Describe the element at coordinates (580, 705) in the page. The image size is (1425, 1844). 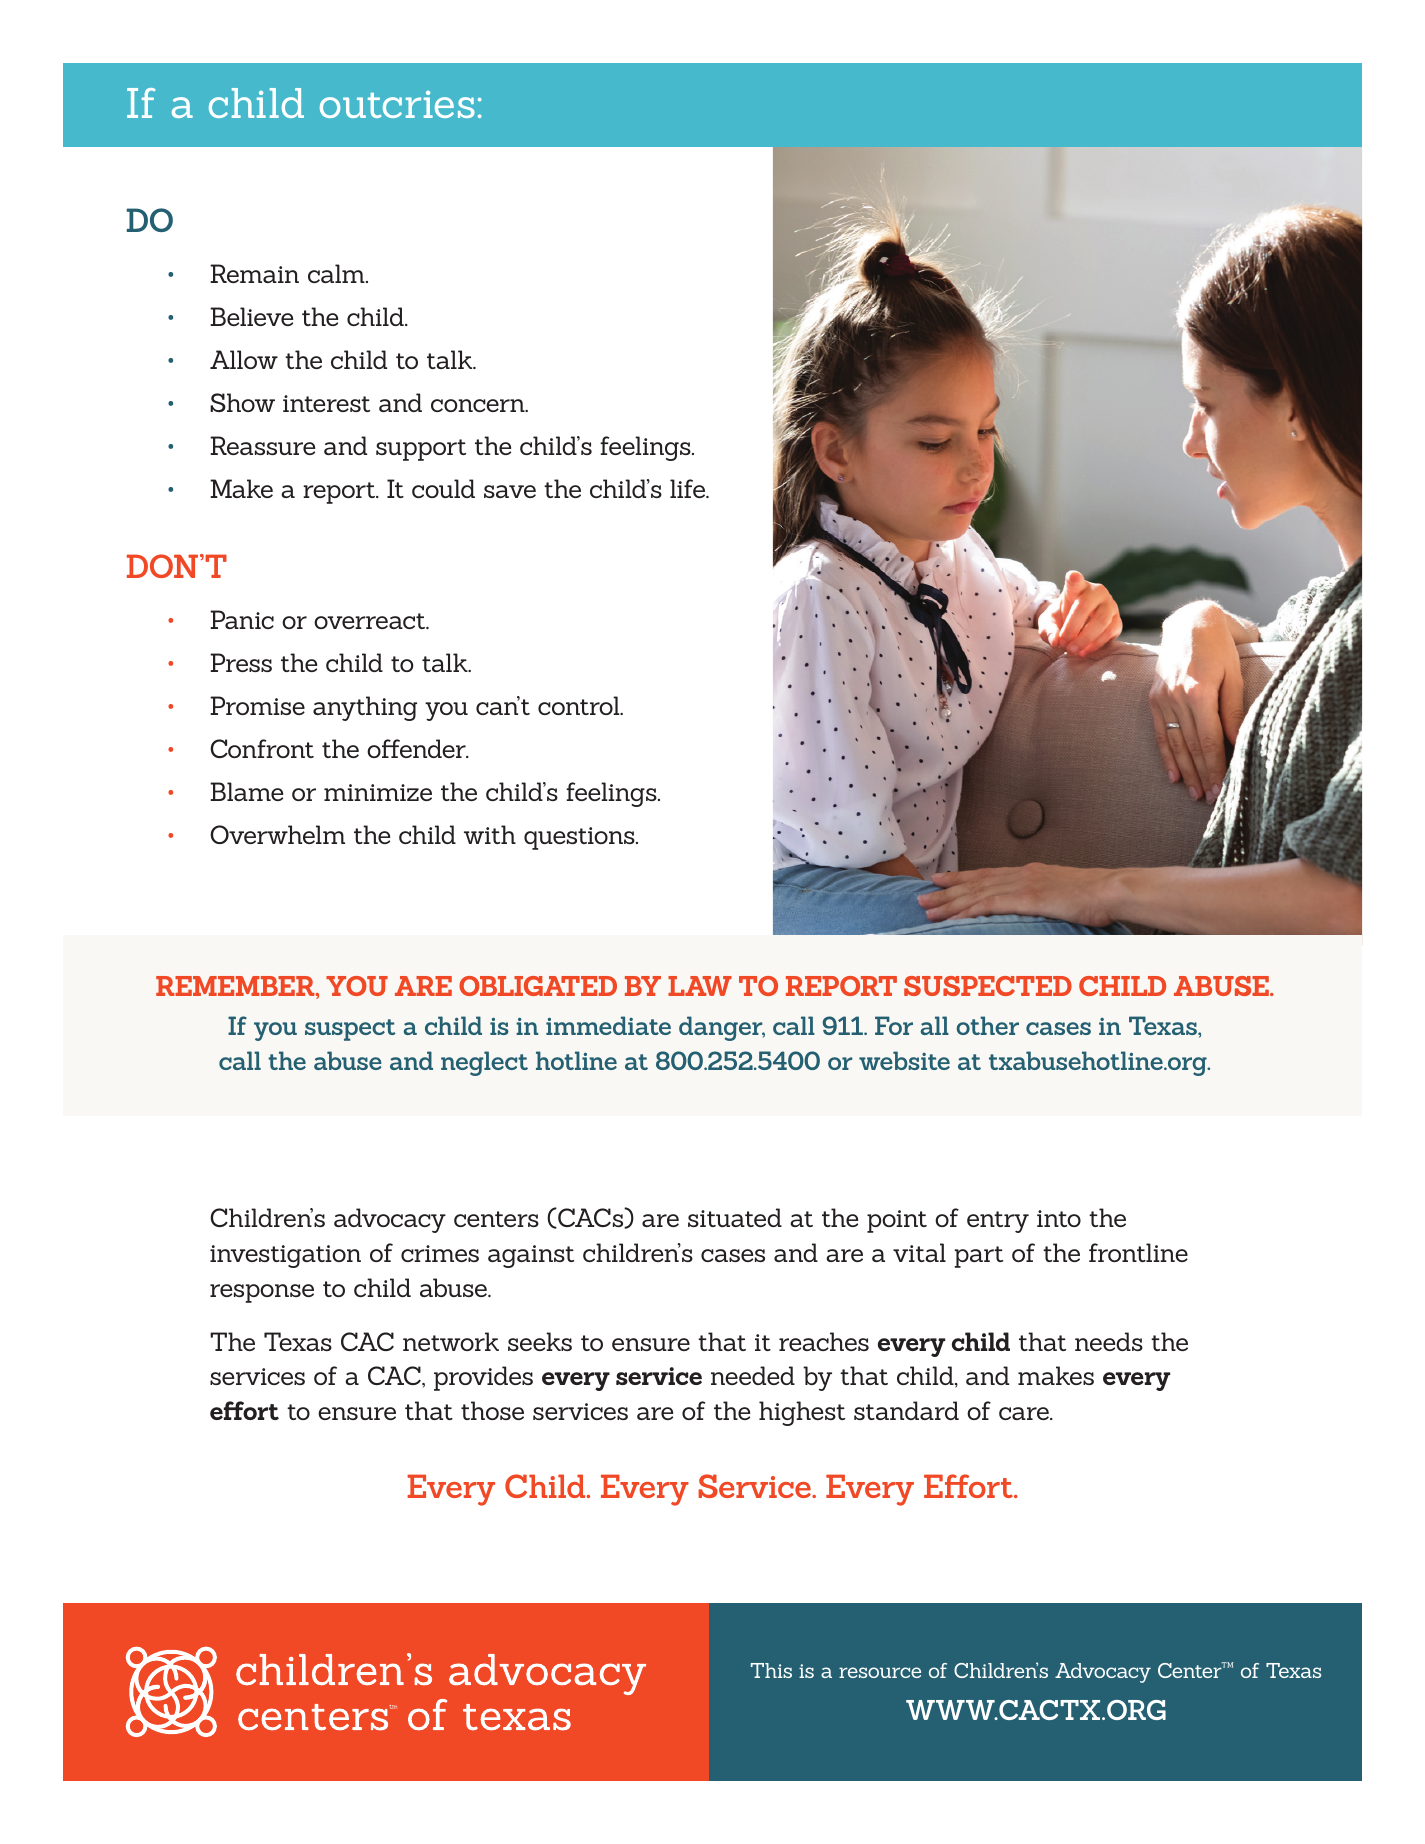
I see `control` at that location.
